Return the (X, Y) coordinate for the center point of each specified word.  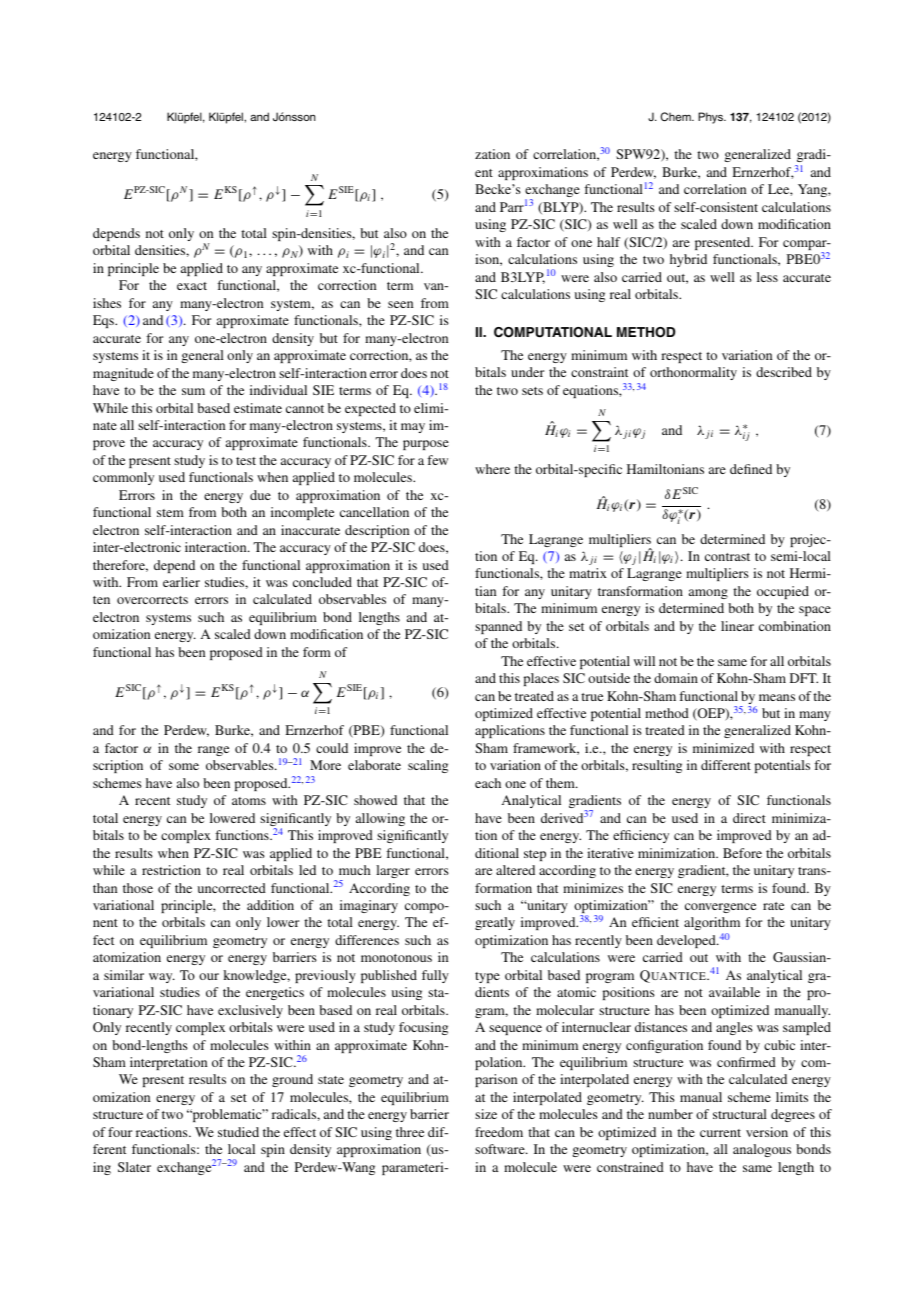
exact (192, 286)
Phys (712, 118)
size (486, 1114)
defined (751, 469)
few (437, 460)
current (720, 1133)
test (246, 461)
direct (749, 818)
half (608, 242)
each (488, 783)
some (184, 766)
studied (238, 1132)
